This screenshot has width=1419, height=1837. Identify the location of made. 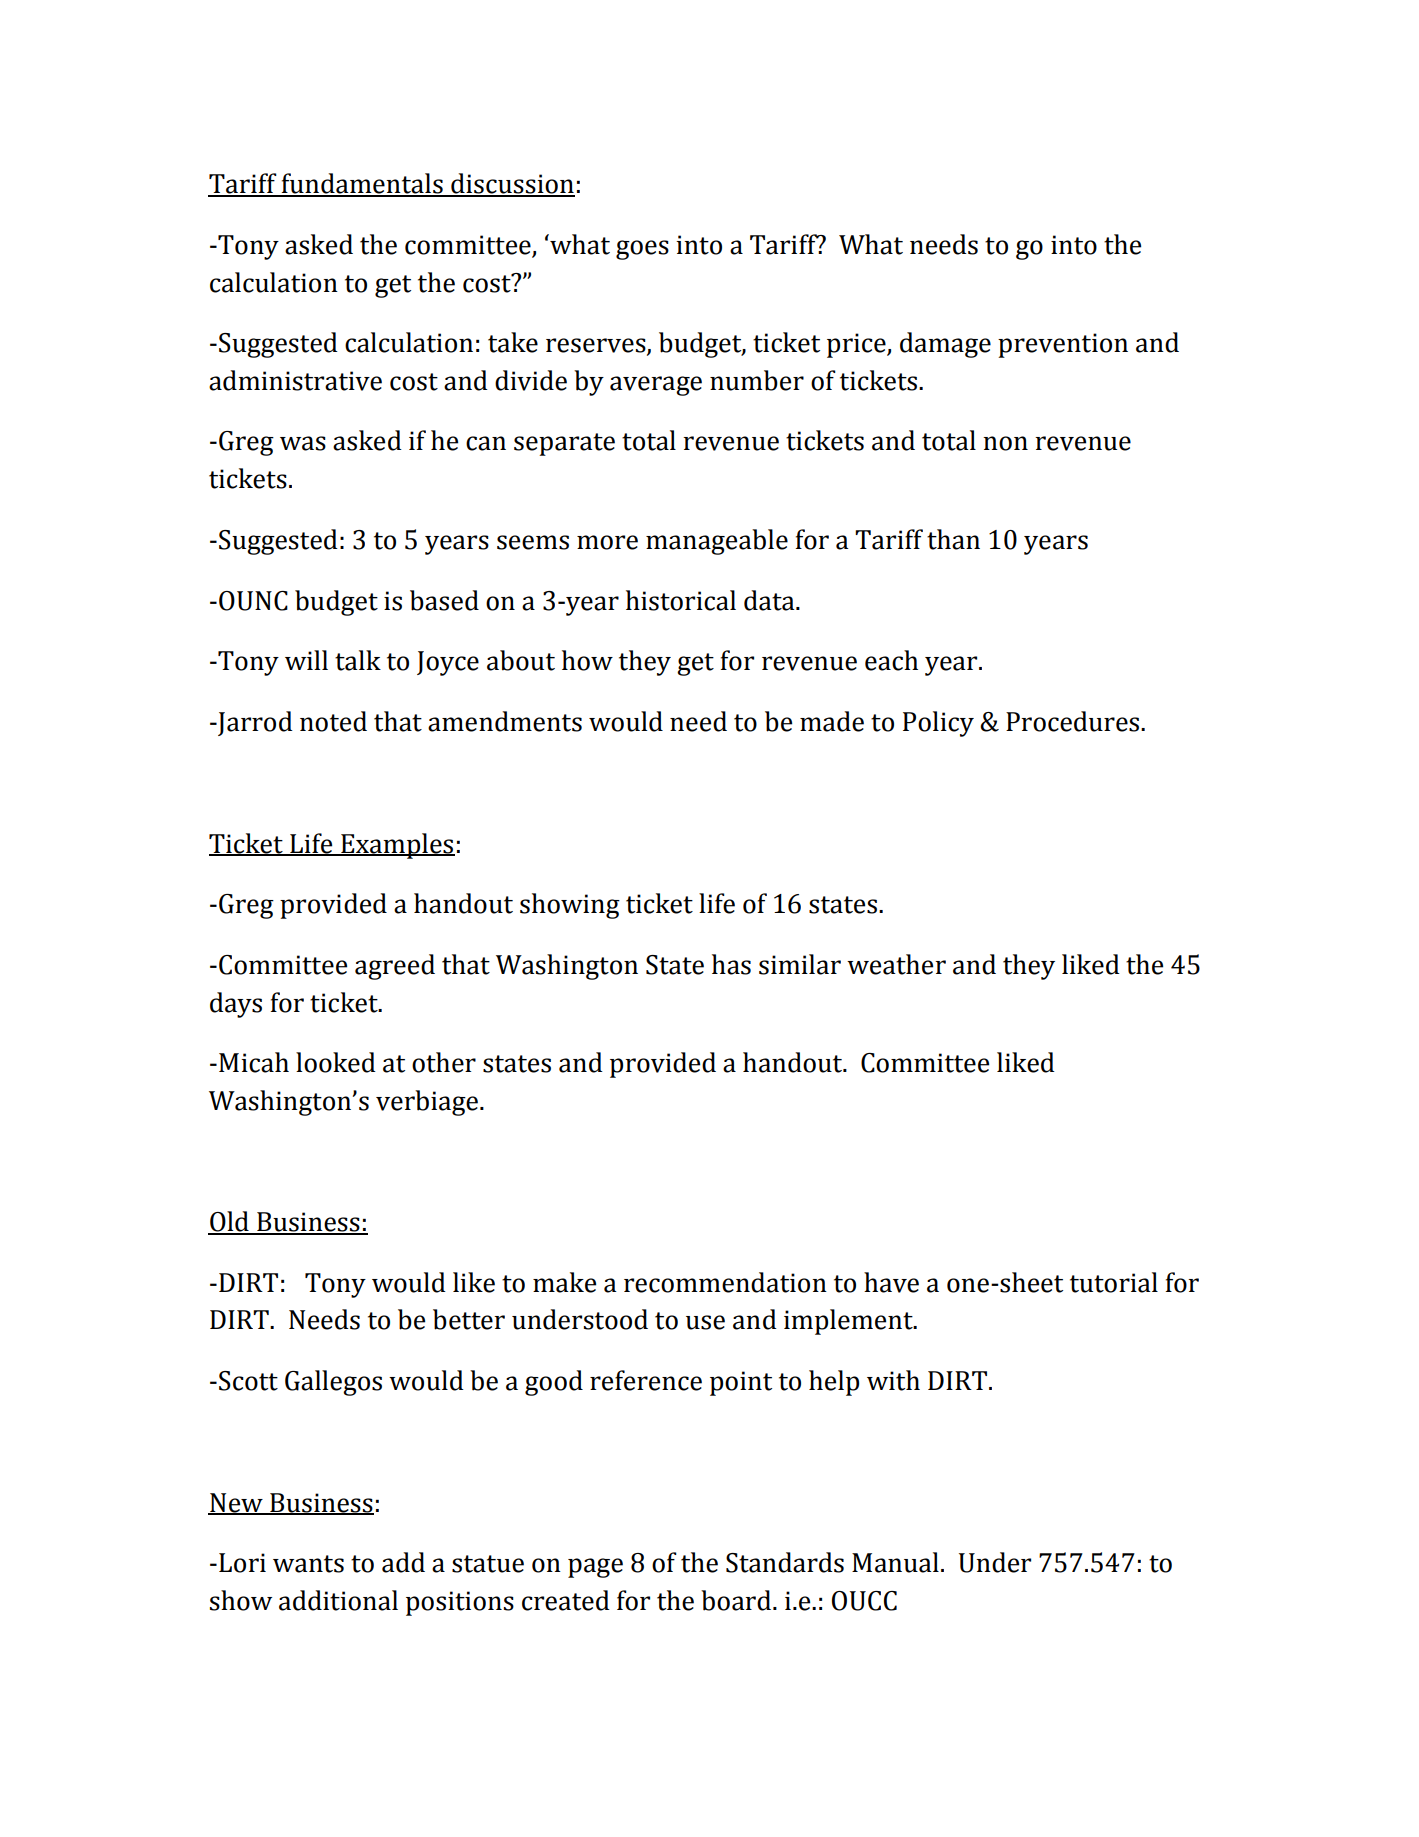
(832, 721).
